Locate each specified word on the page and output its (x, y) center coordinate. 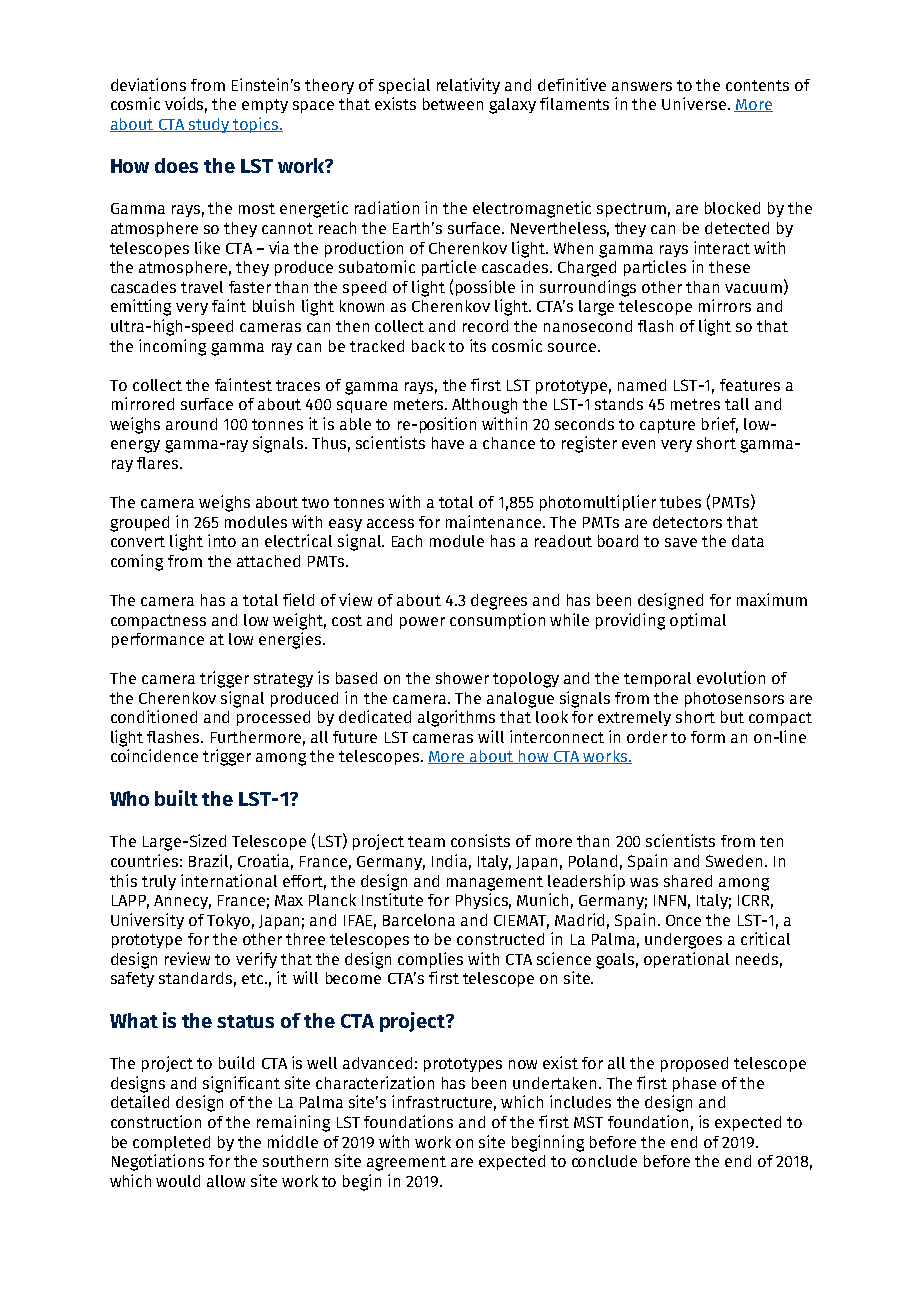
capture (667, 426)
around (191, 424)
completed (171, 1143)
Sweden (734, 861)
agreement (406, 1163)
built (176, 798)
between (453, 104)
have (448, 443)
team (426, 841)
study (209, 125)
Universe (695, 103)
